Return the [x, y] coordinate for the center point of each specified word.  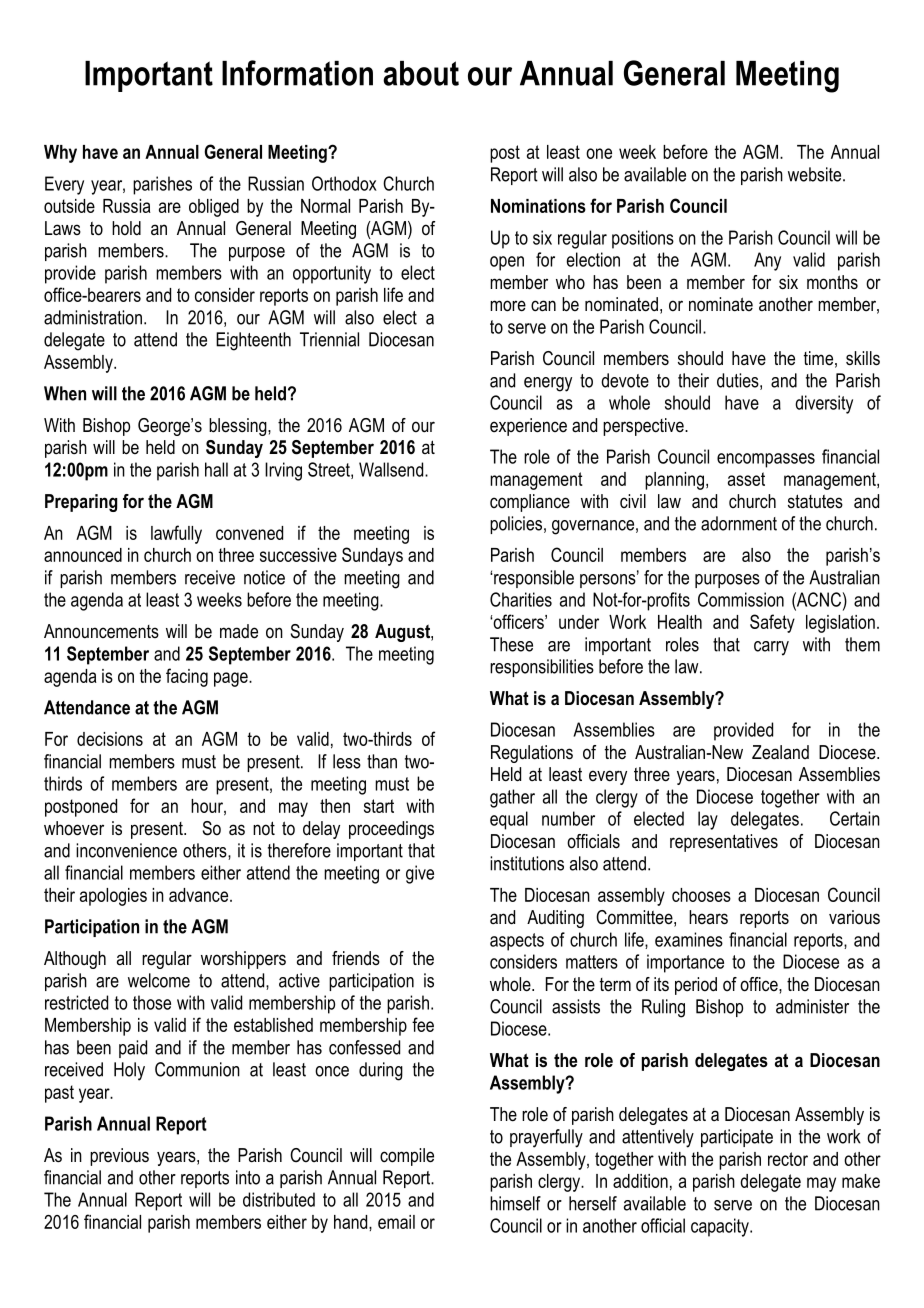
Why [60, 154]
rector [788, 1159]
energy [548, 384]
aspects [517, 942]
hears [708, 917]
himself [515, 1203]
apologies [113, 897]
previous [119, 1157]
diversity [824, 404]
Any [767, 261]
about [421, 73]
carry [771, 648]
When [65, 393]
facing [187, 677]
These [511, 644]
